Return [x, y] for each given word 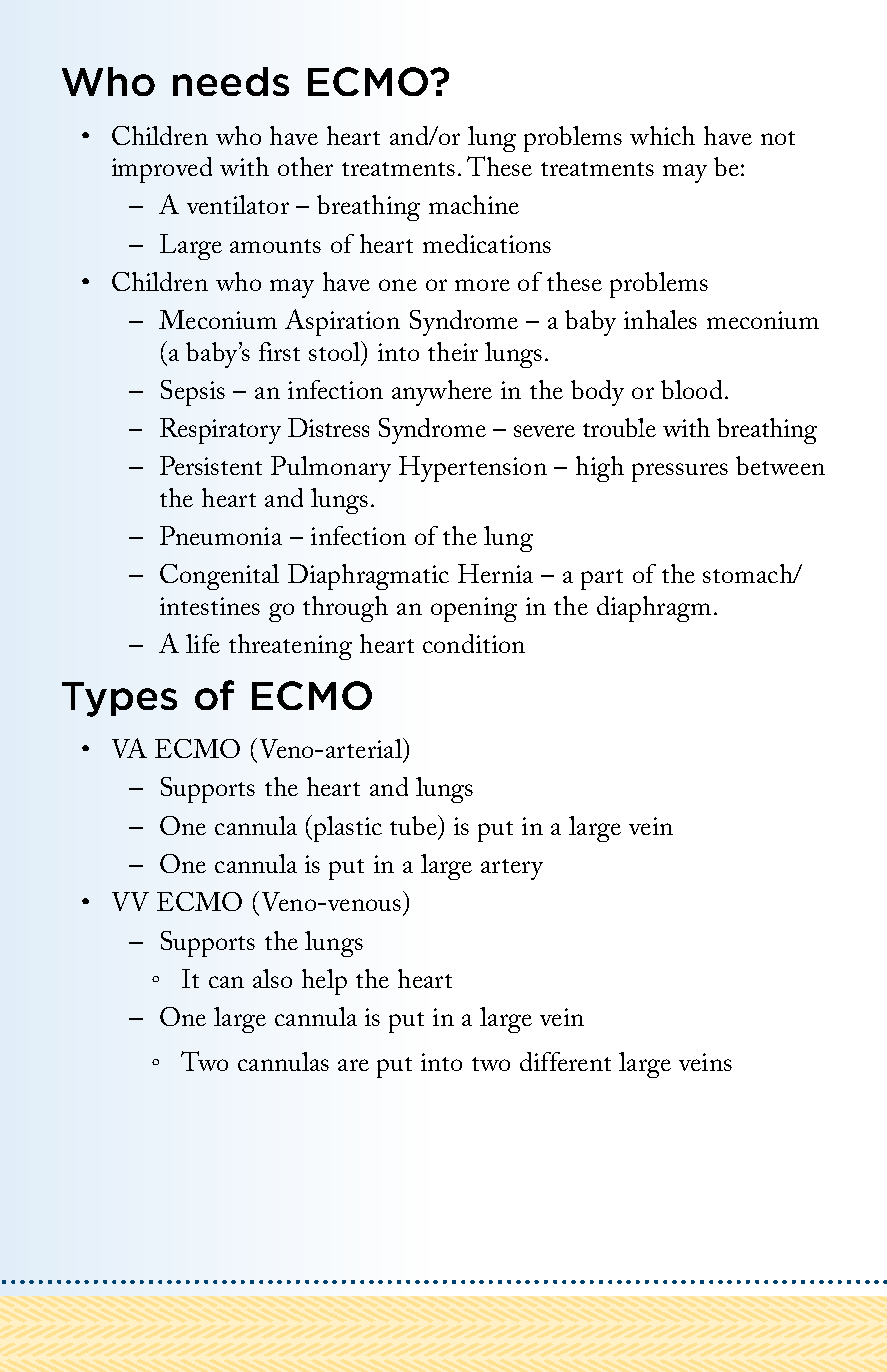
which [662, 135]
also [272, 978]
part [602, 579]
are [353, 1065]
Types [119, 699]
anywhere [442, 393]
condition [474, 643]
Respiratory [220, 431]
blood [691, 389]
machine [474, 204]
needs [231, 81]
